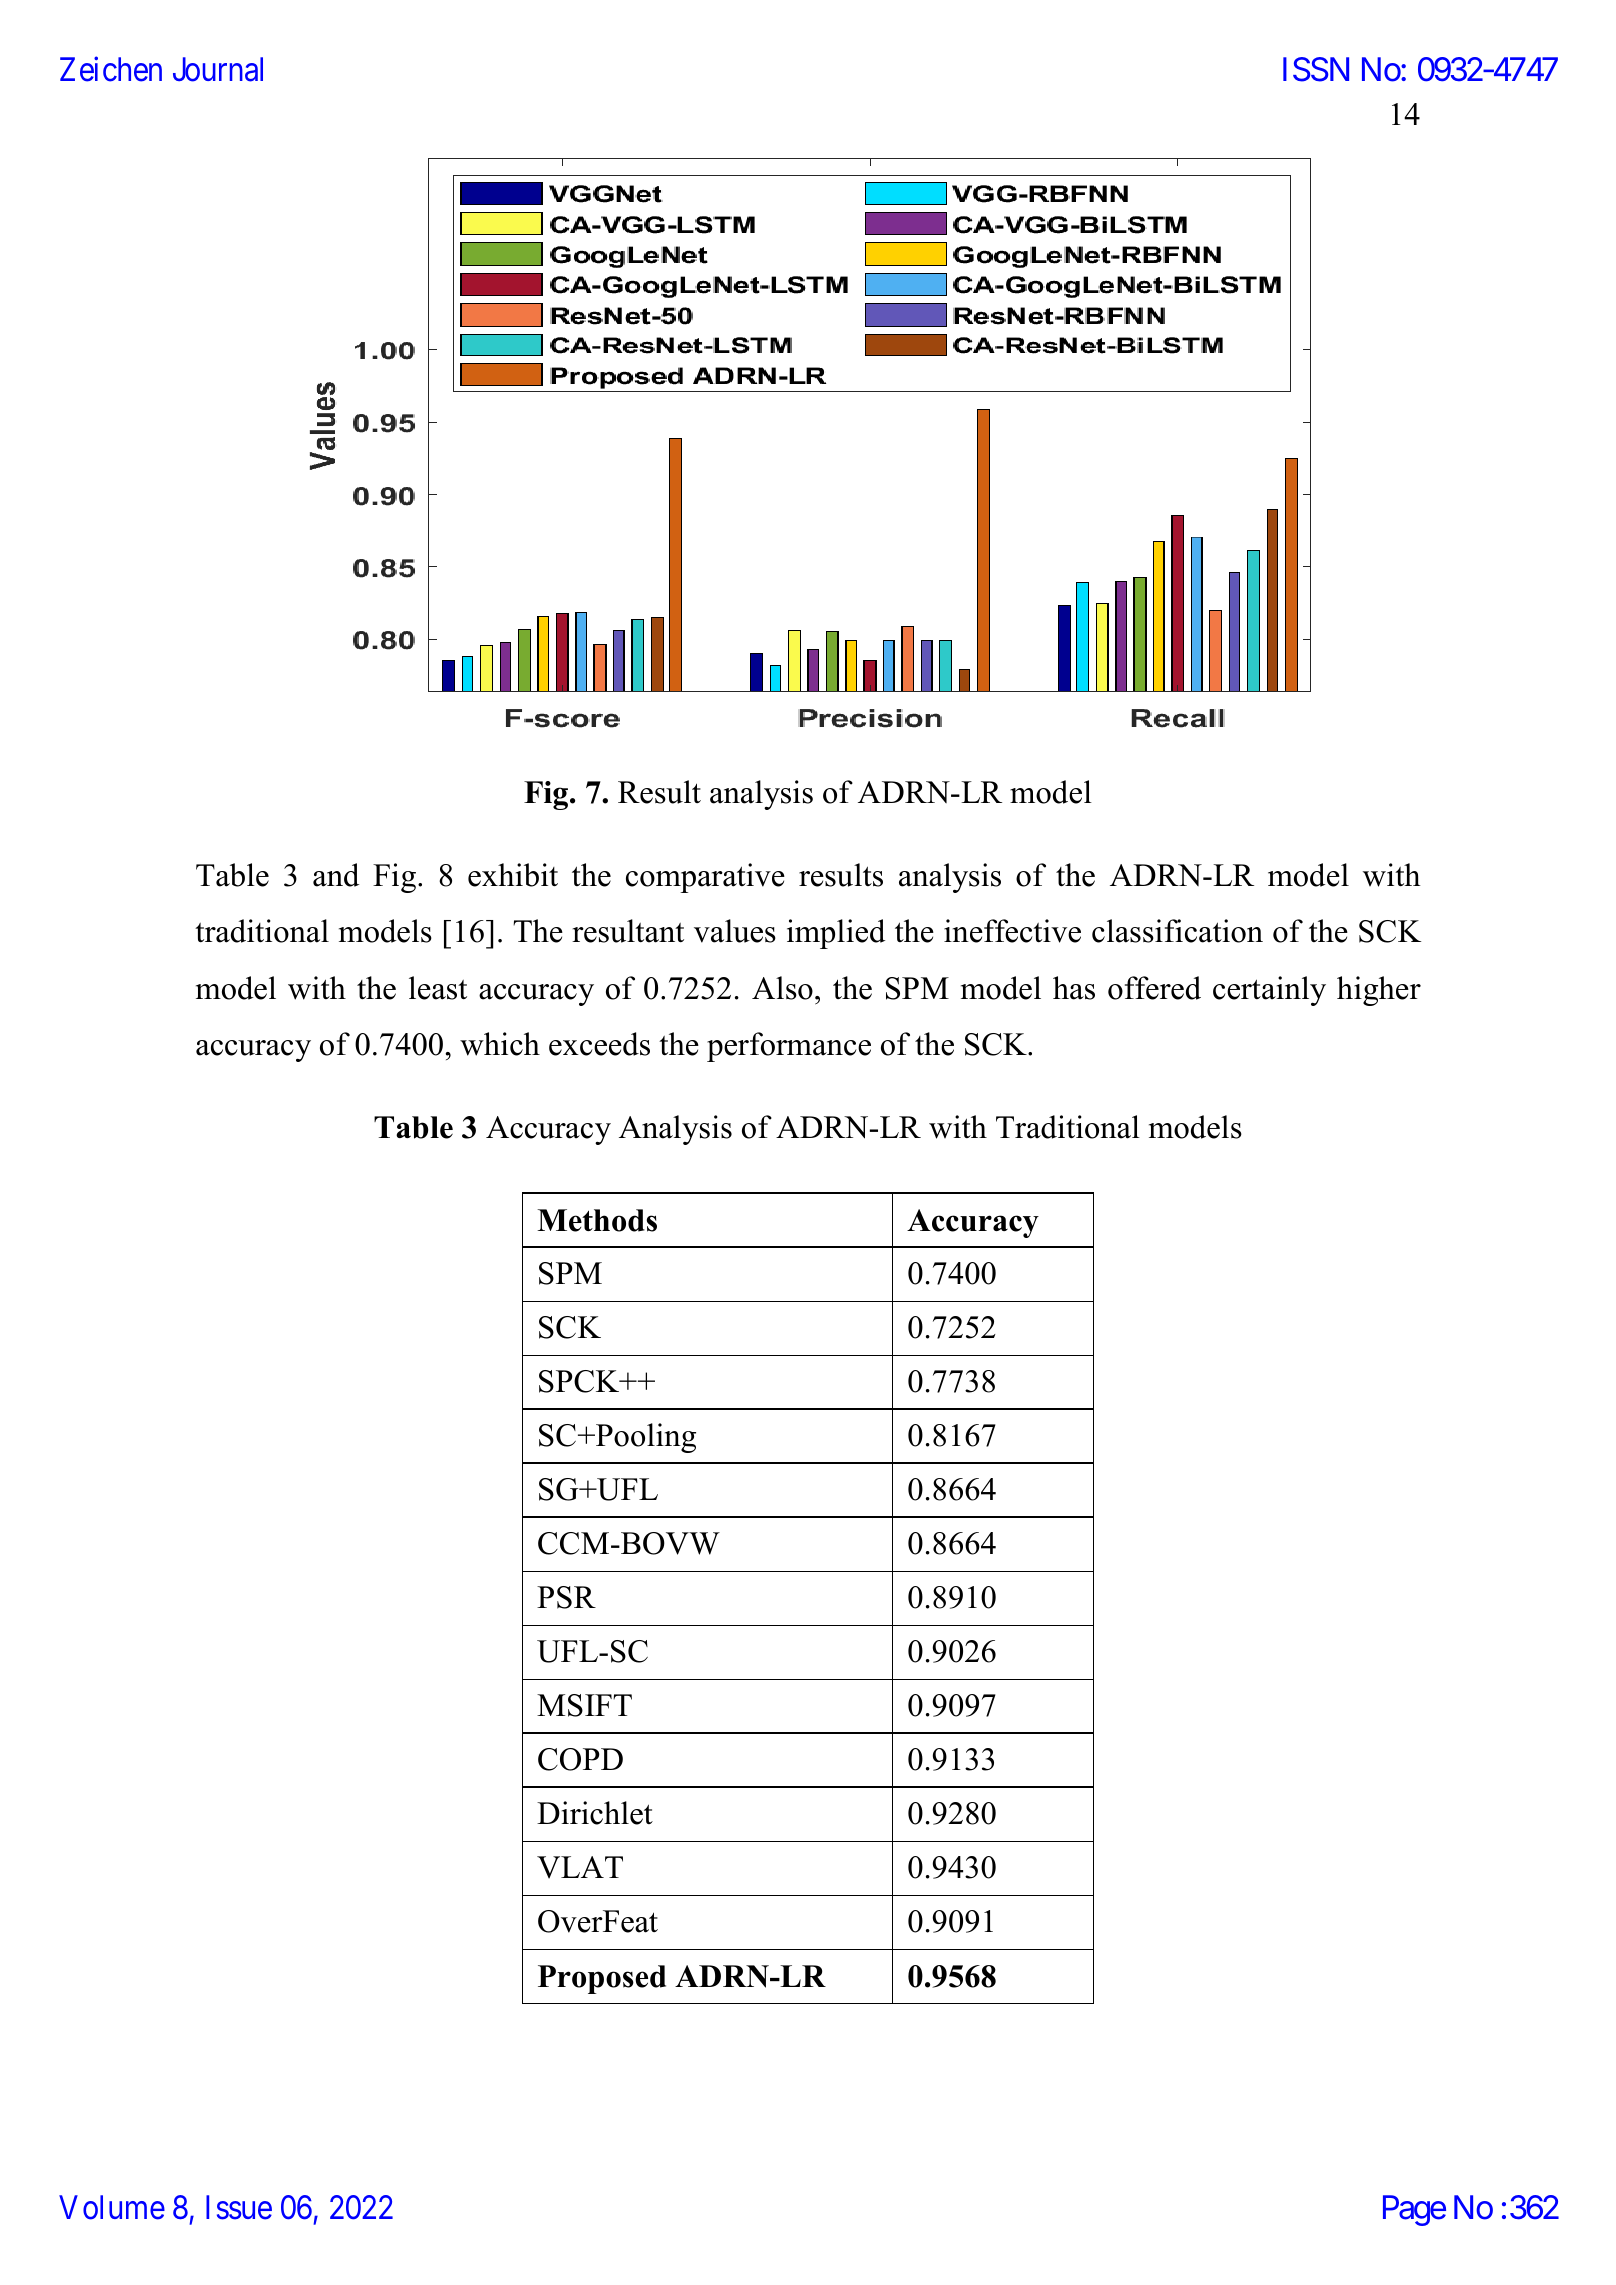 The height and width of the screenshot is (2285, 1616). I want to click on classification, so click(1177, 931).
